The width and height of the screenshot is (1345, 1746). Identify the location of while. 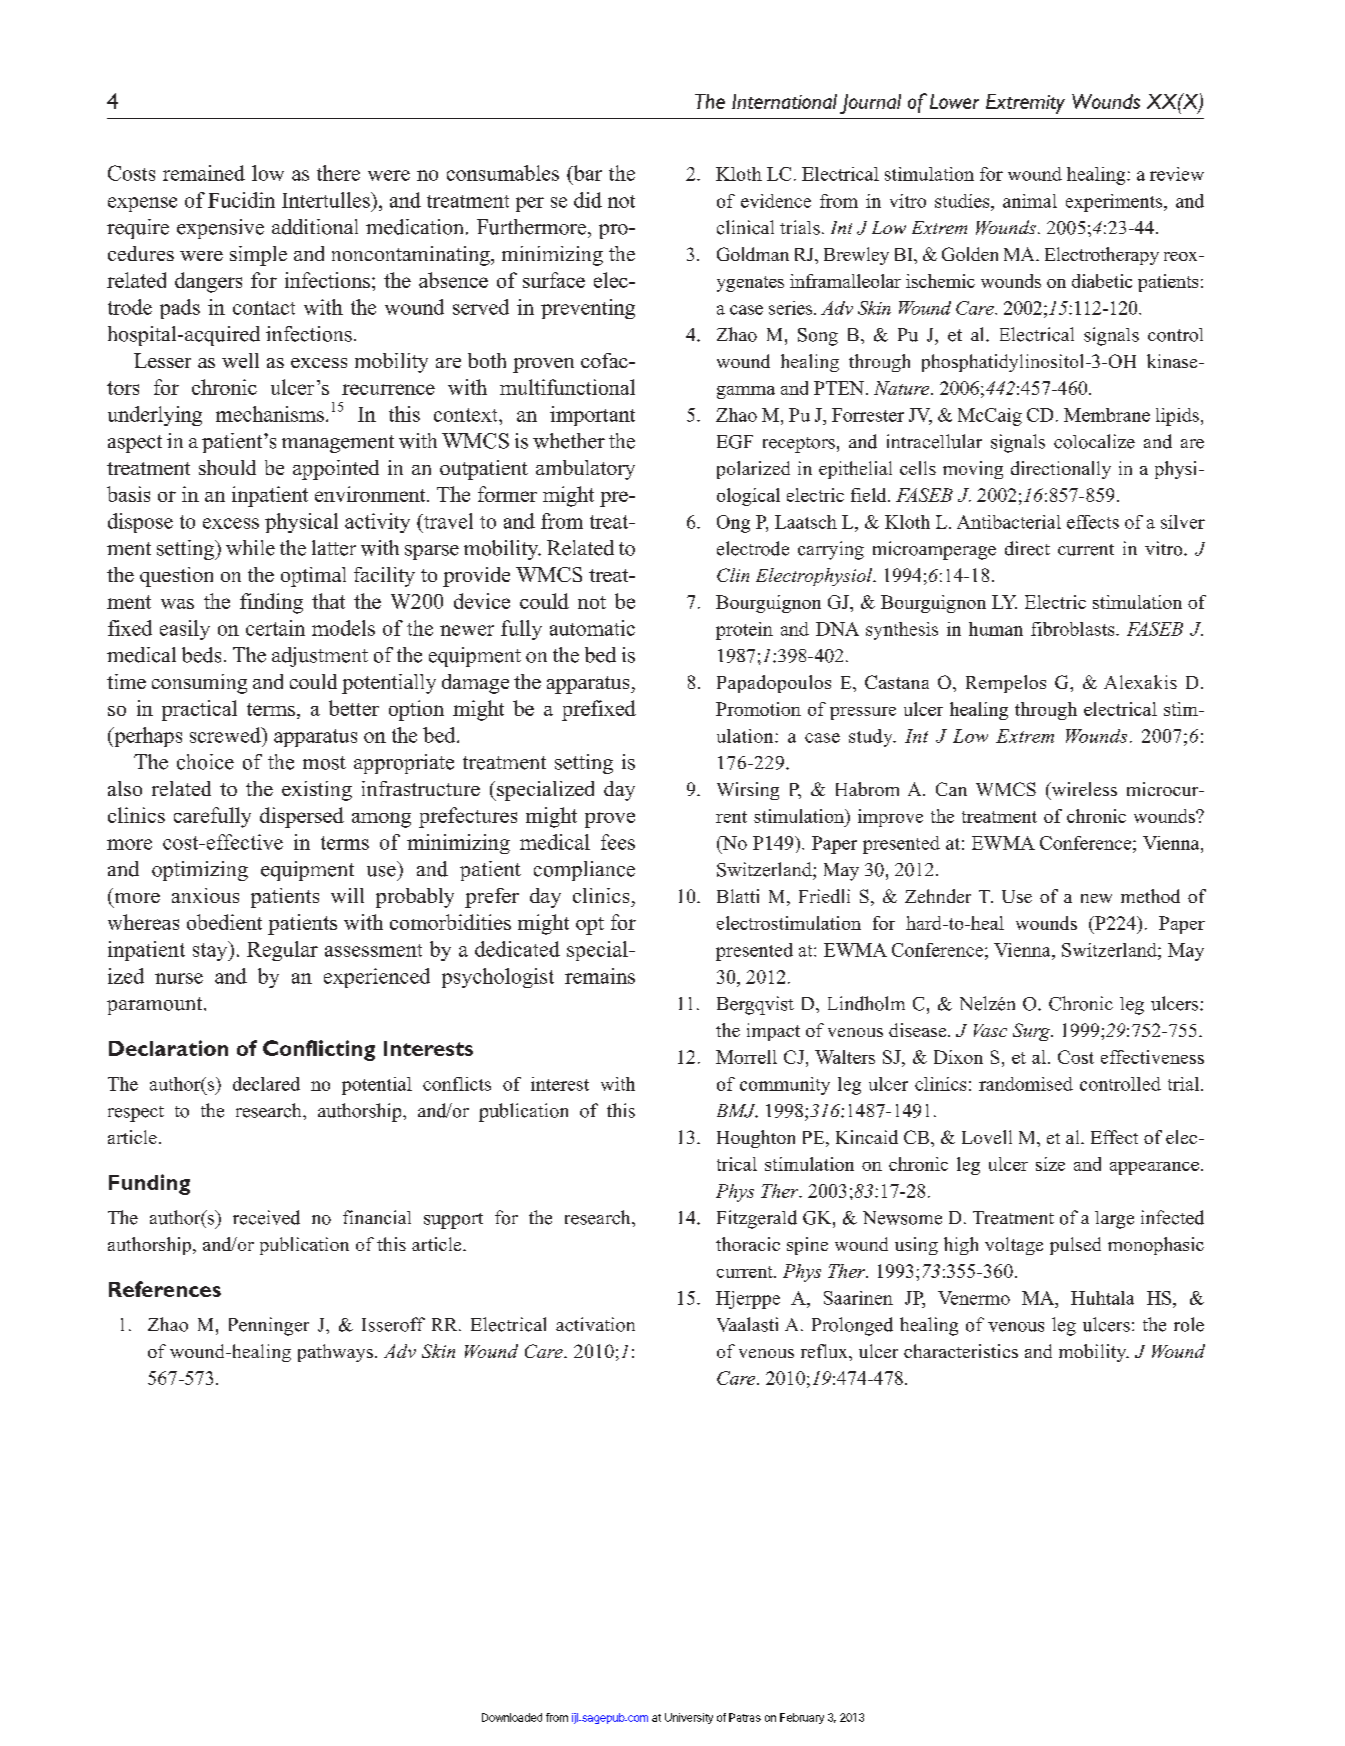
(250, 548).
